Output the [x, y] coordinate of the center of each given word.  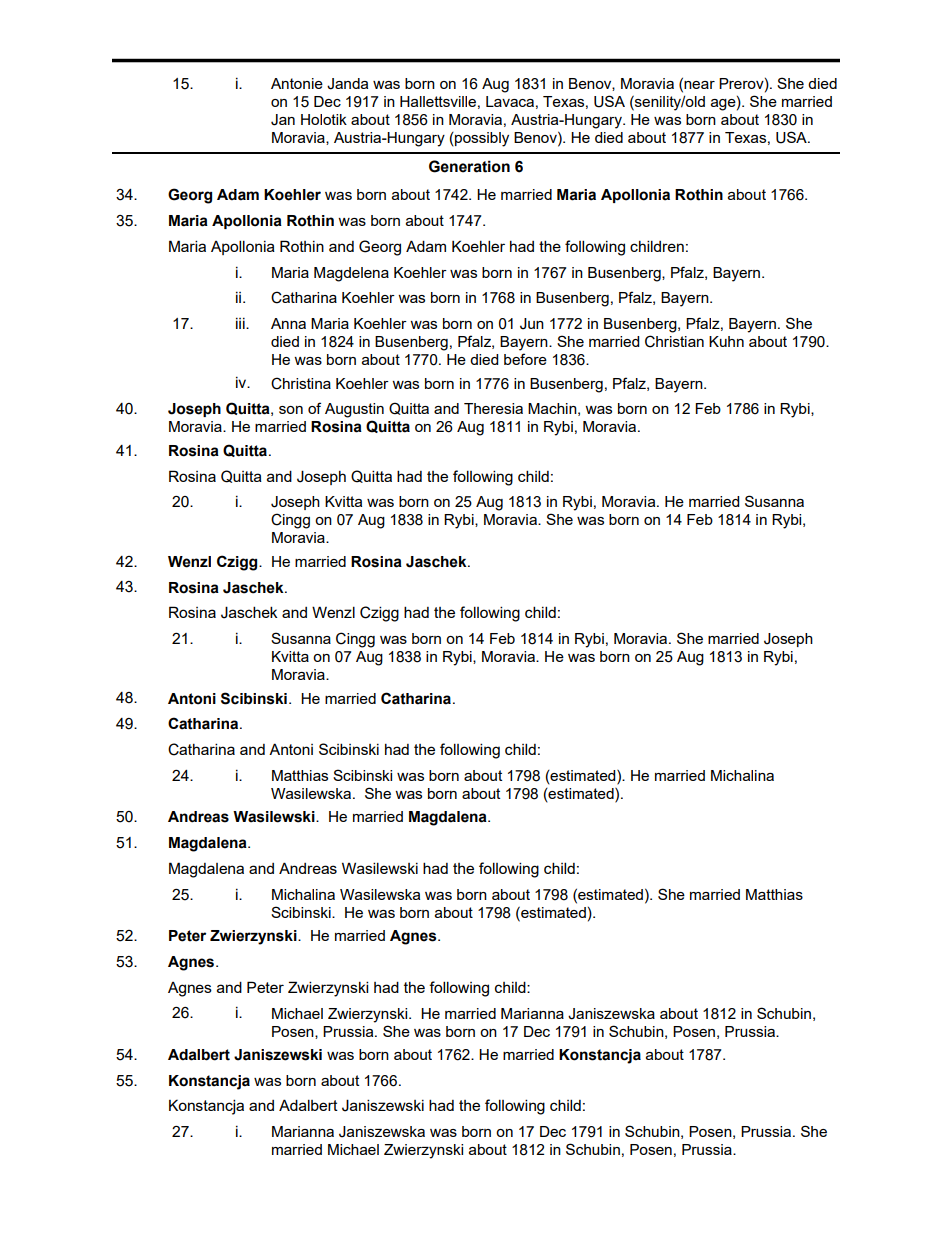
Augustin [354, 410]
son [291, 410]
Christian [674, 341]
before [525, 359]
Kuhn [726, 341]
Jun [532, 324]
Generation [469, 166]
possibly [481, 139]
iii [241, 323]
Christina [301, 383]
